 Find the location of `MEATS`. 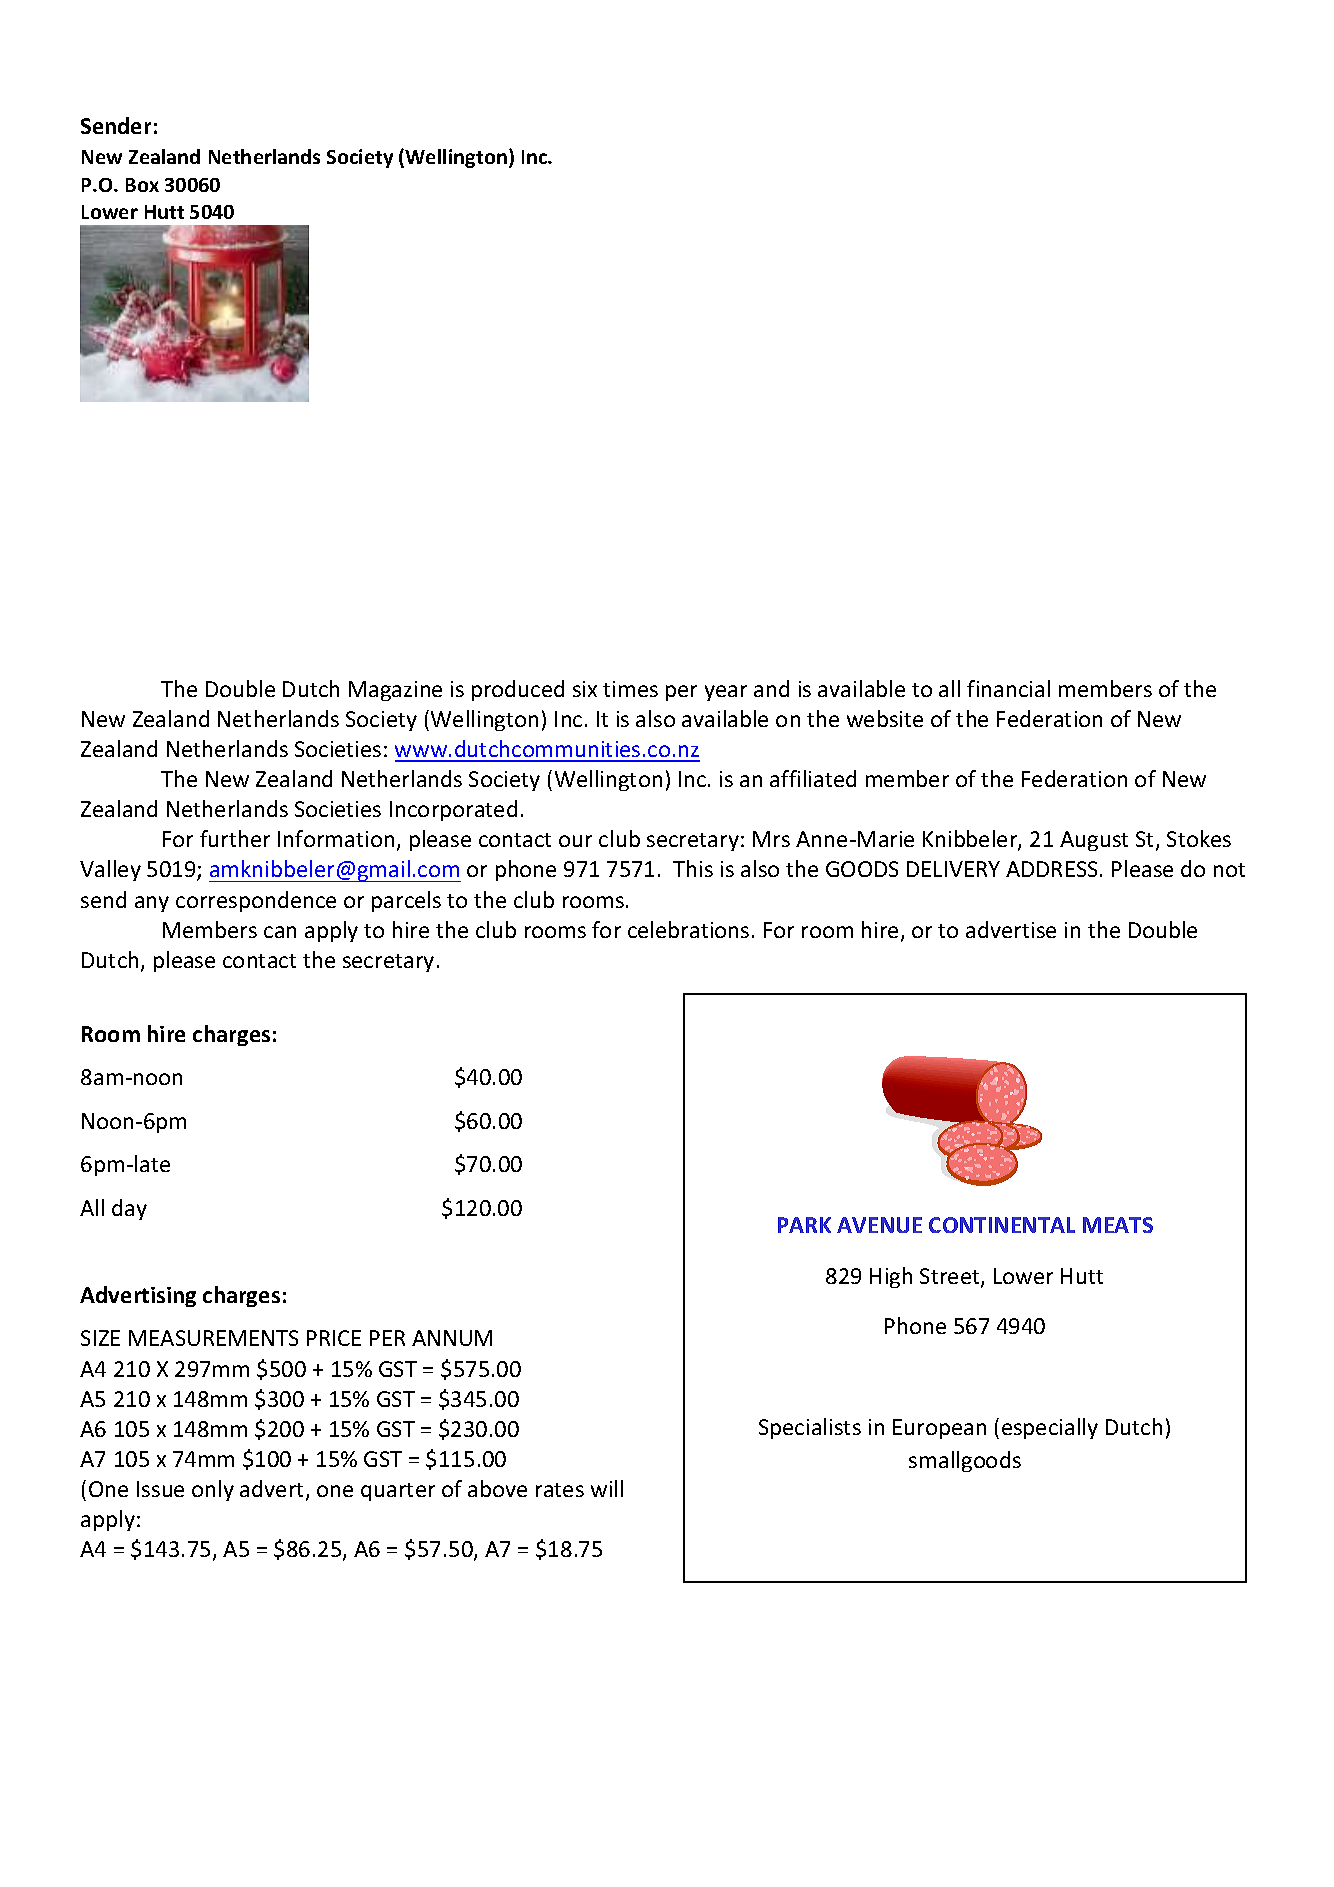

MEATS is located at coordinates (1118, 1225).
